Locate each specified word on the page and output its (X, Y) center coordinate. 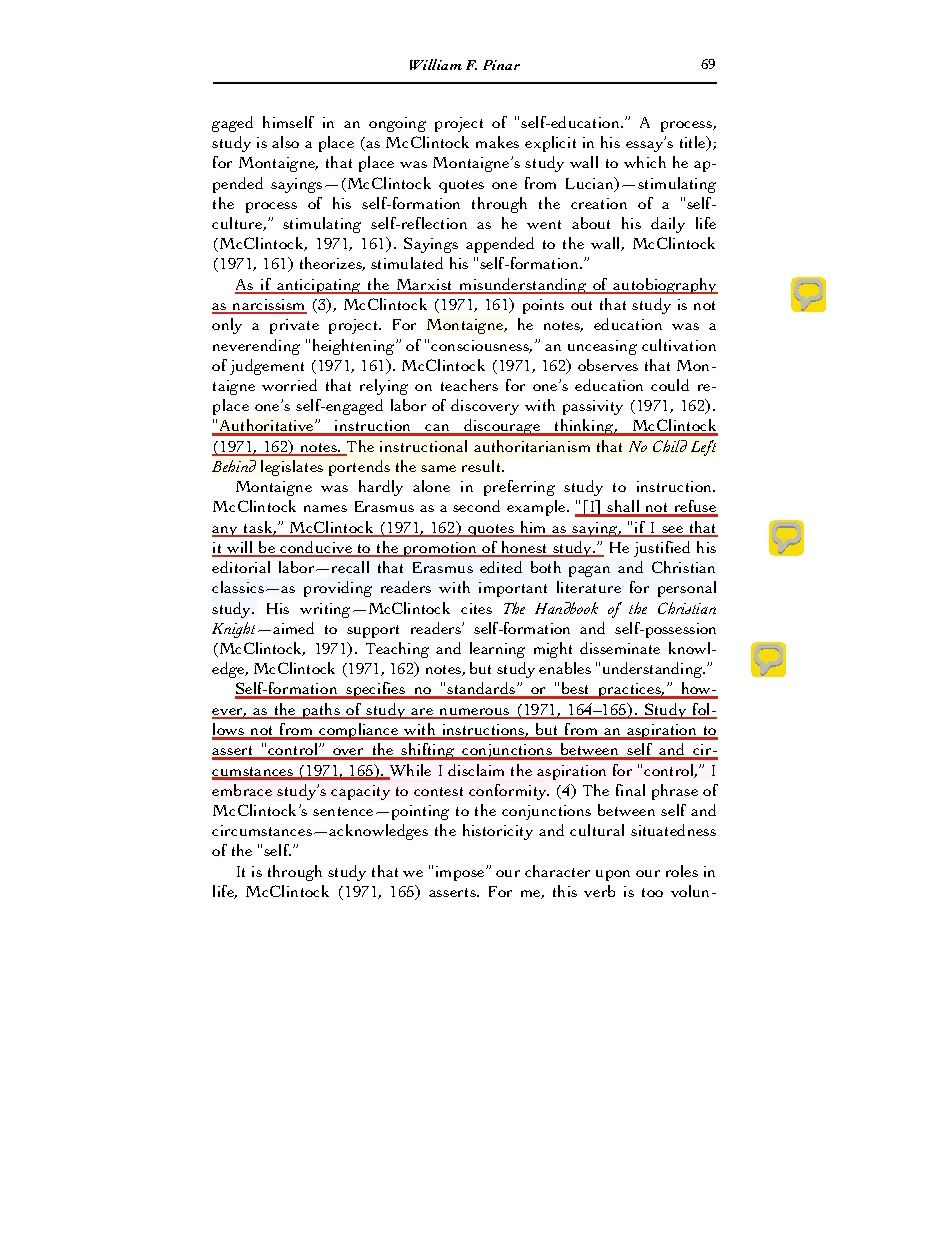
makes (497, 142)
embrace (242, 790)
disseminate (620, 648)
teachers (469, 385)
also (285, 142)
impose (461, 873)
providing (338, 589)
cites (476, 608)
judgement (267, 367)
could (670, 385)
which (645, 162)
